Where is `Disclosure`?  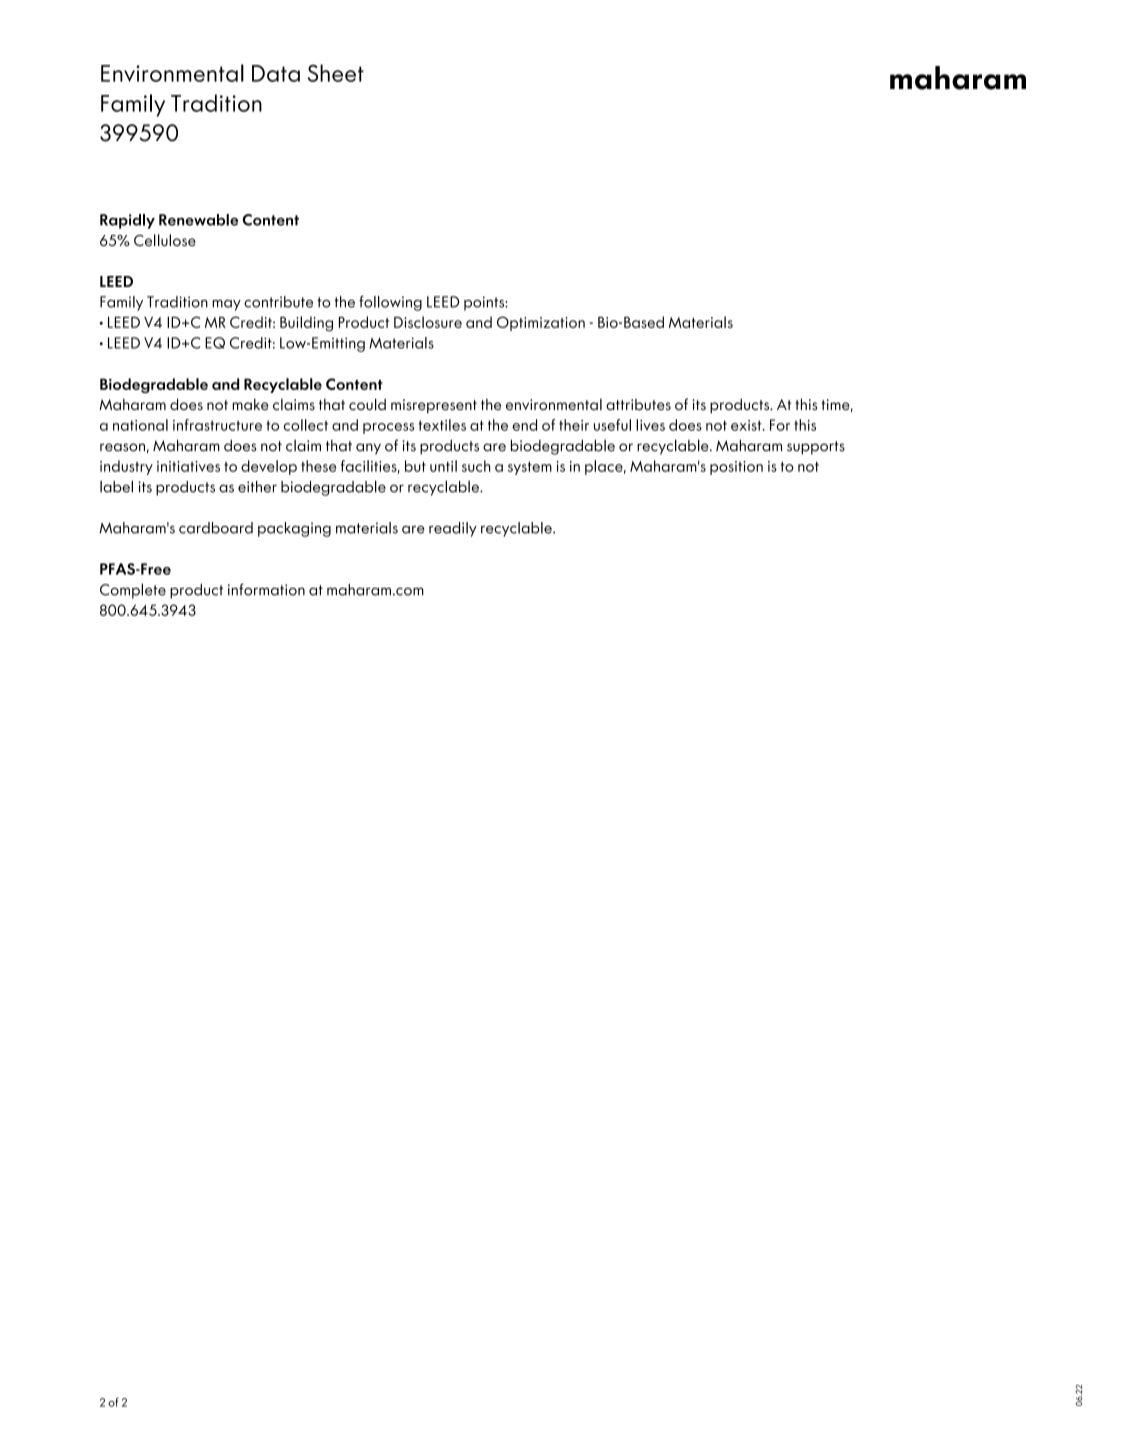
Disclosure is located at coordinates (428, 322).
